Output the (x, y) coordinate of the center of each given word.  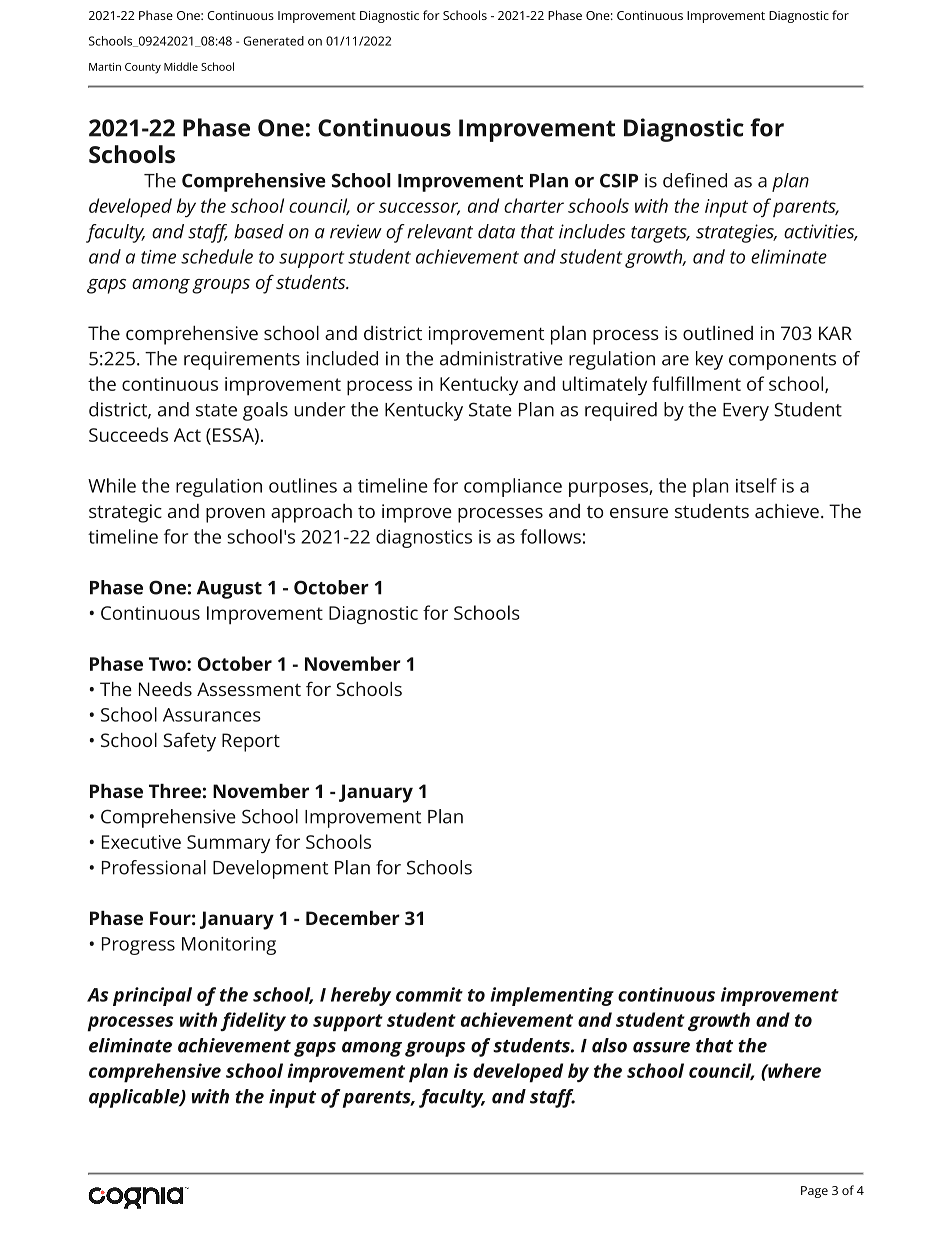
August (229, 590)
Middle (181, 66)
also (609, 1045)
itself (756, 485)
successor (419, 208)
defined (695, 180)
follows (550, 536)
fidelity (253, 1021)
